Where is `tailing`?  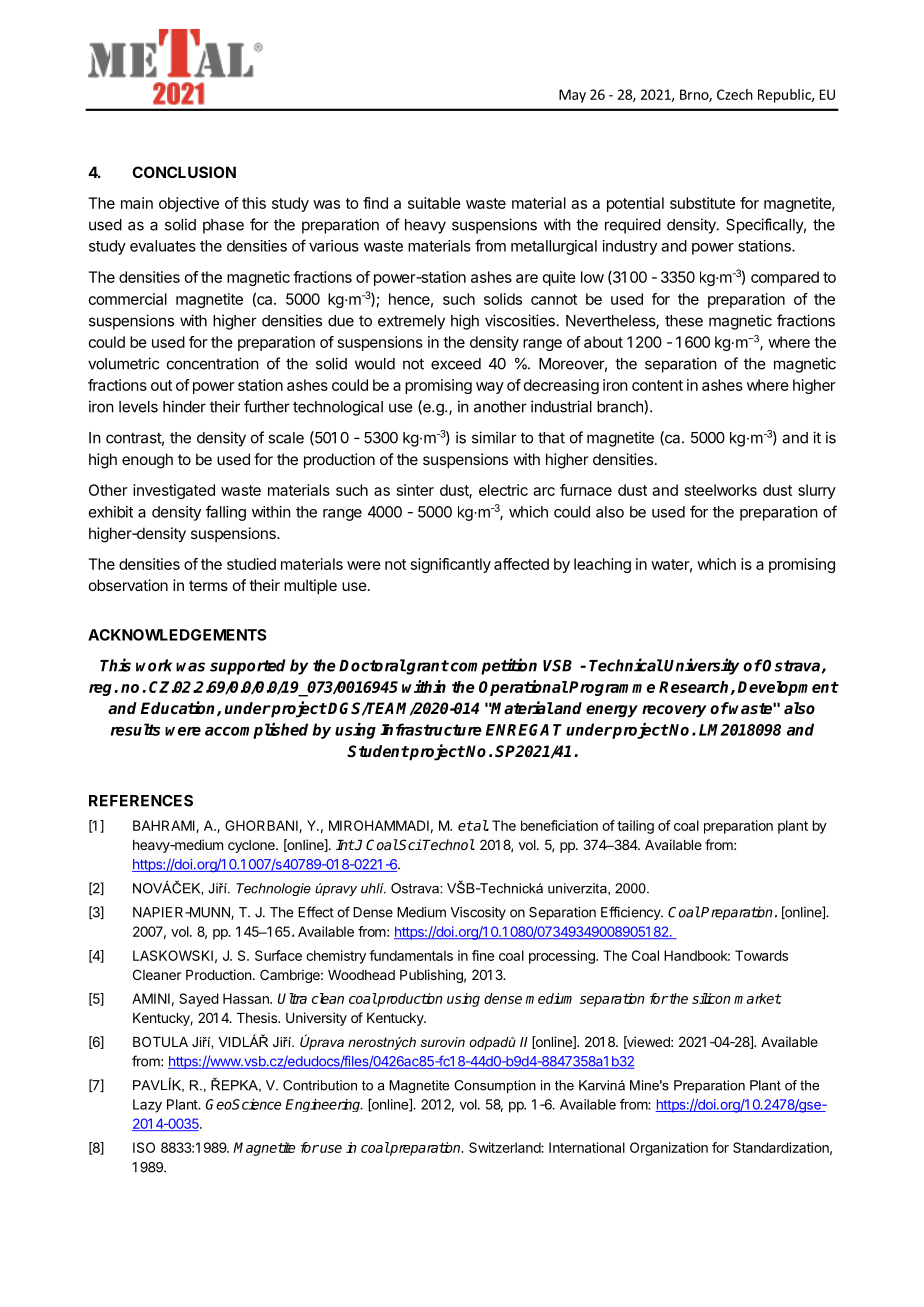 tailing is located at coordinates (635, 827).
